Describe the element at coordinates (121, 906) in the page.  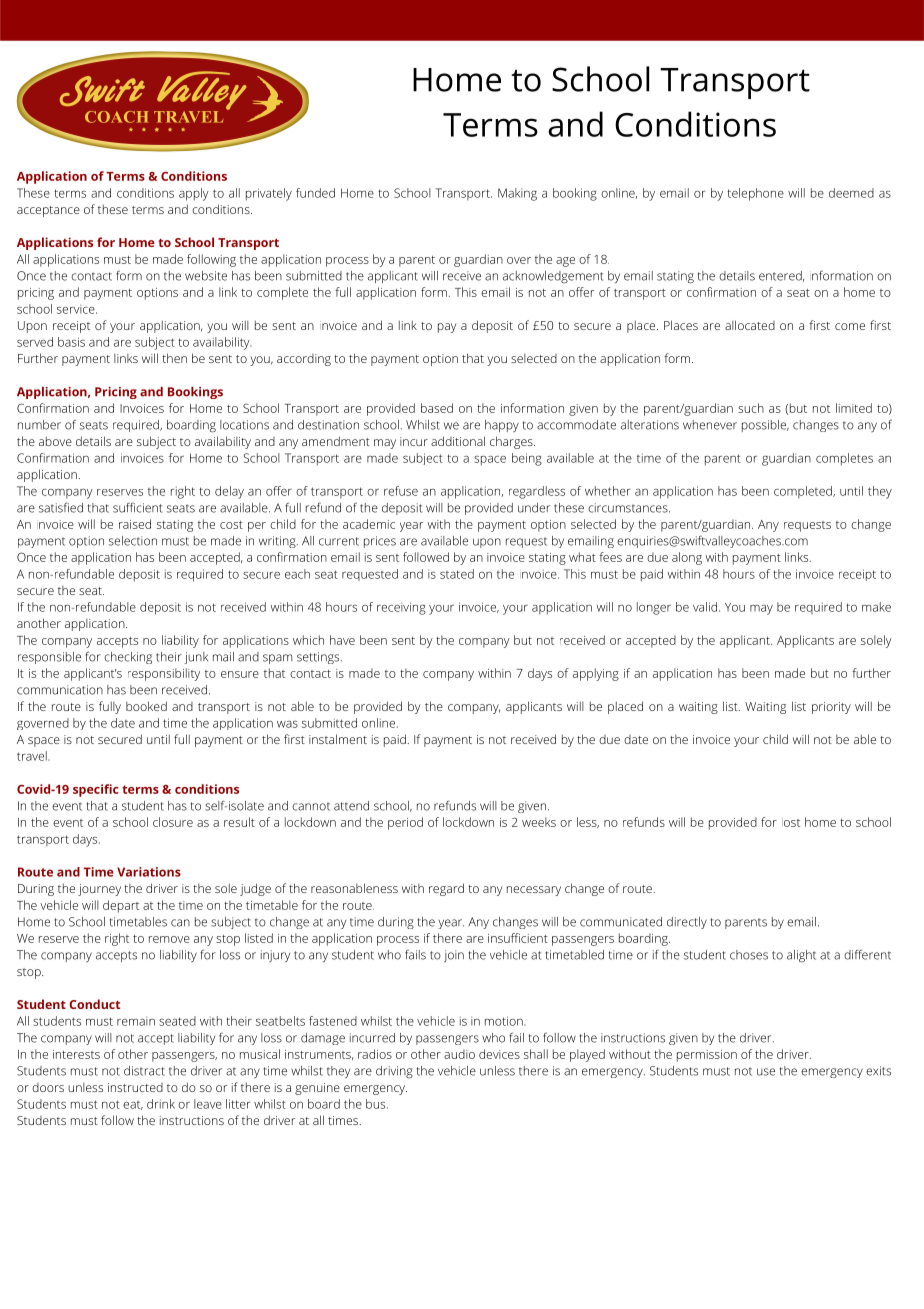
I see `depart` at that location.
